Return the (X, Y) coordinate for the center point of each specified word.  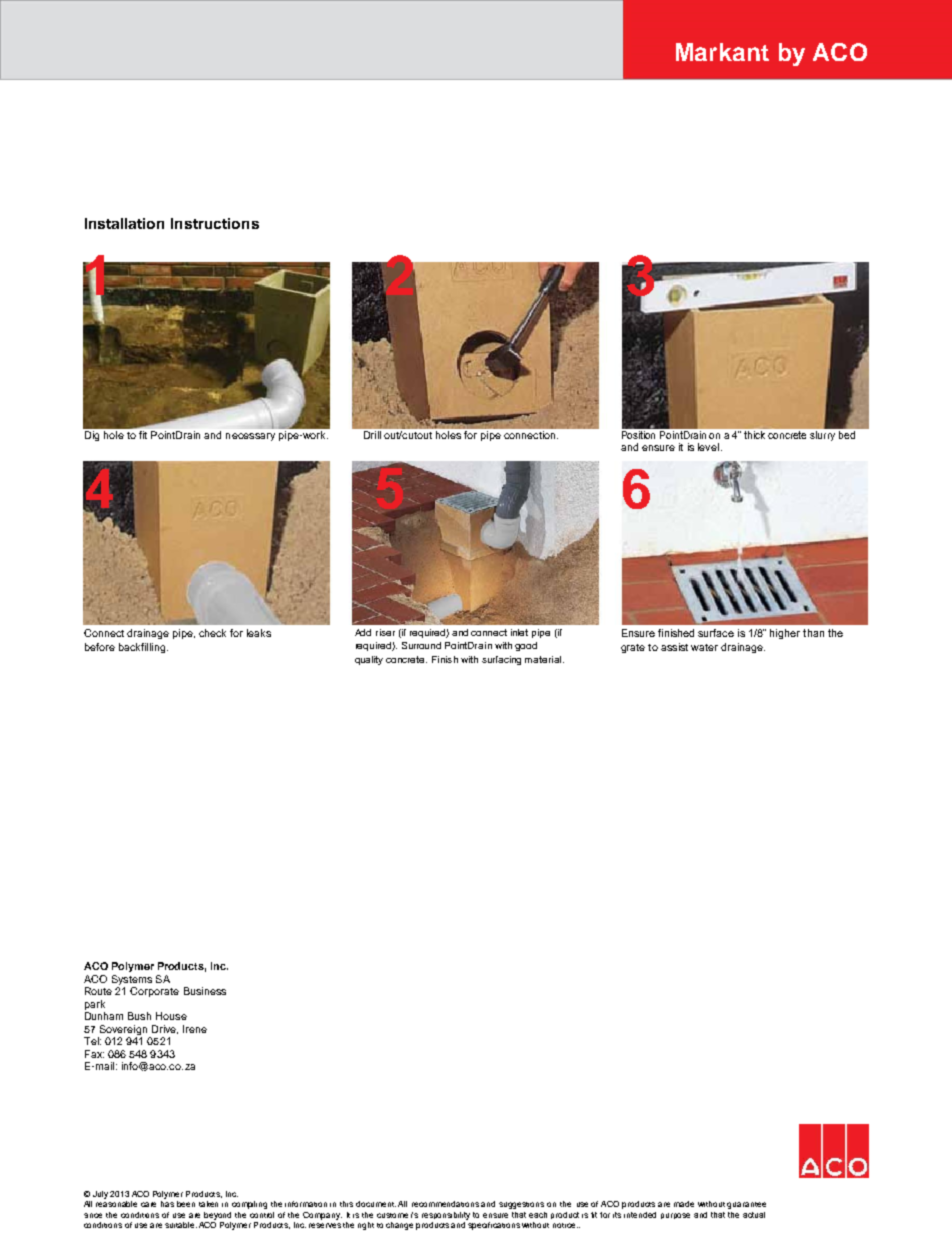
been (186, 1204)
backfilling (142, 648)
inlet (519, 632)
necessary (250, 437)
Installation (124, 223)
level (710, 447)
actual (754, 1215)
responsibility (446, 1216)
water (704, 647)
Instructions (215, 223)
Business (205, 991)
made (684, 1204)
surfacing (501, 660)
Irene (195, 1029)
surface (716, 633)
